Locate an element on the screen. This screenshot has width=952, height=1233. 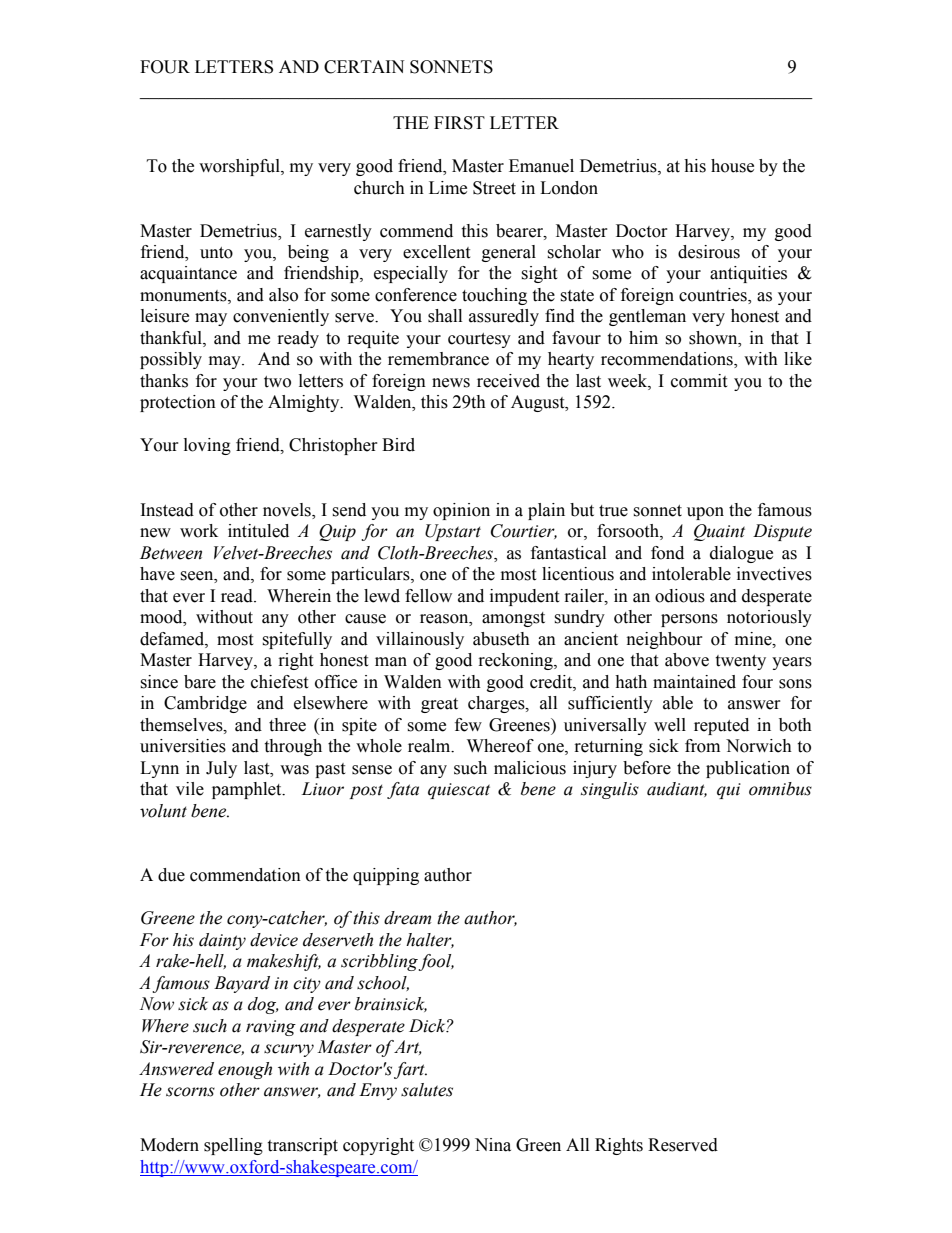
amongst is located at coordinates (513, 619).
